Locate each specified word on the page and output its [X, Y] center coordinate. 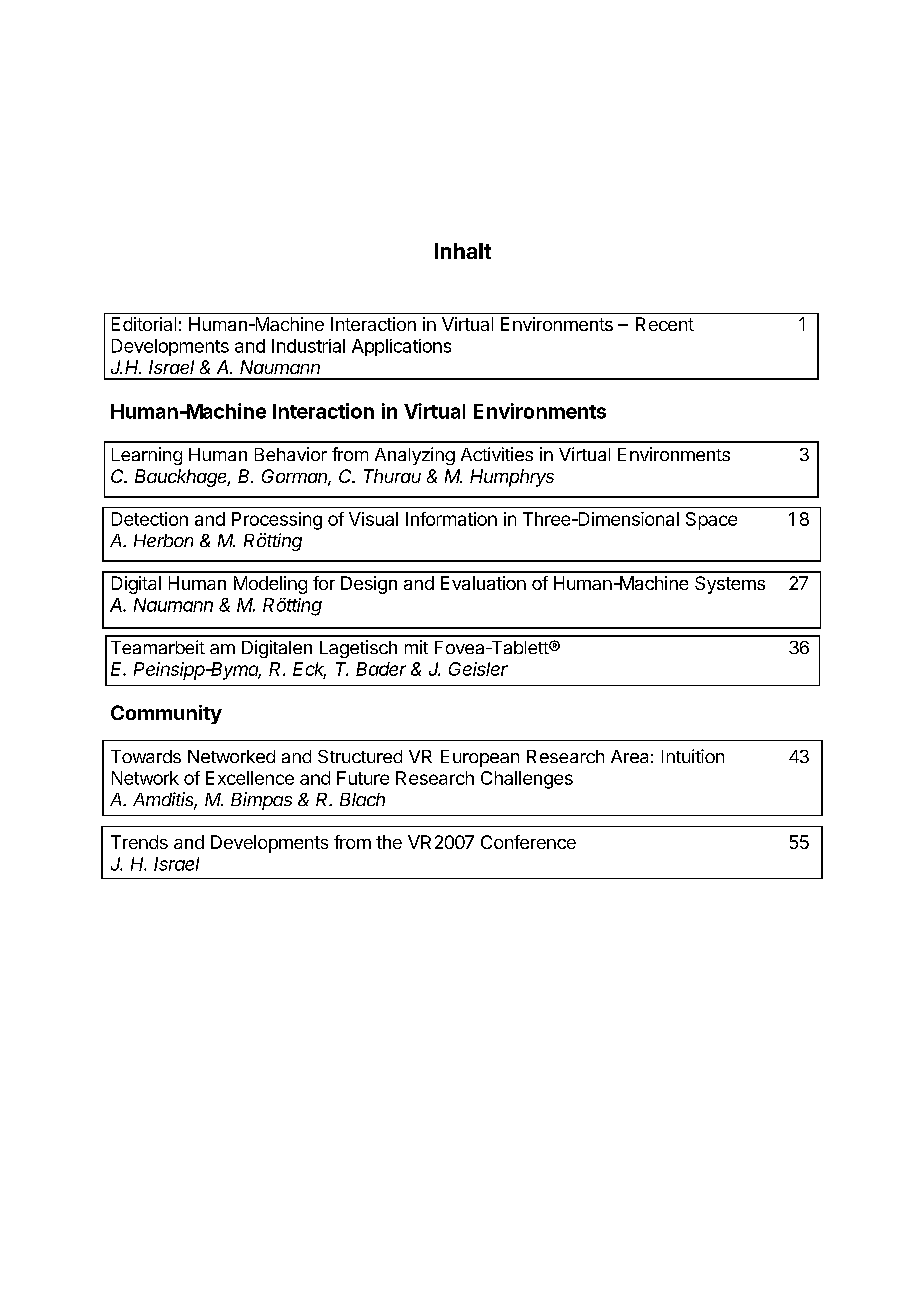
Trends [139, 842]
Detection [150, 519]
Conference [528, 842]
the [389, 842]
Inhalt [463, 251]
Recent [665, 324]
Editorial [144, 324]
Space [711, 521]
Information [451, 519]
